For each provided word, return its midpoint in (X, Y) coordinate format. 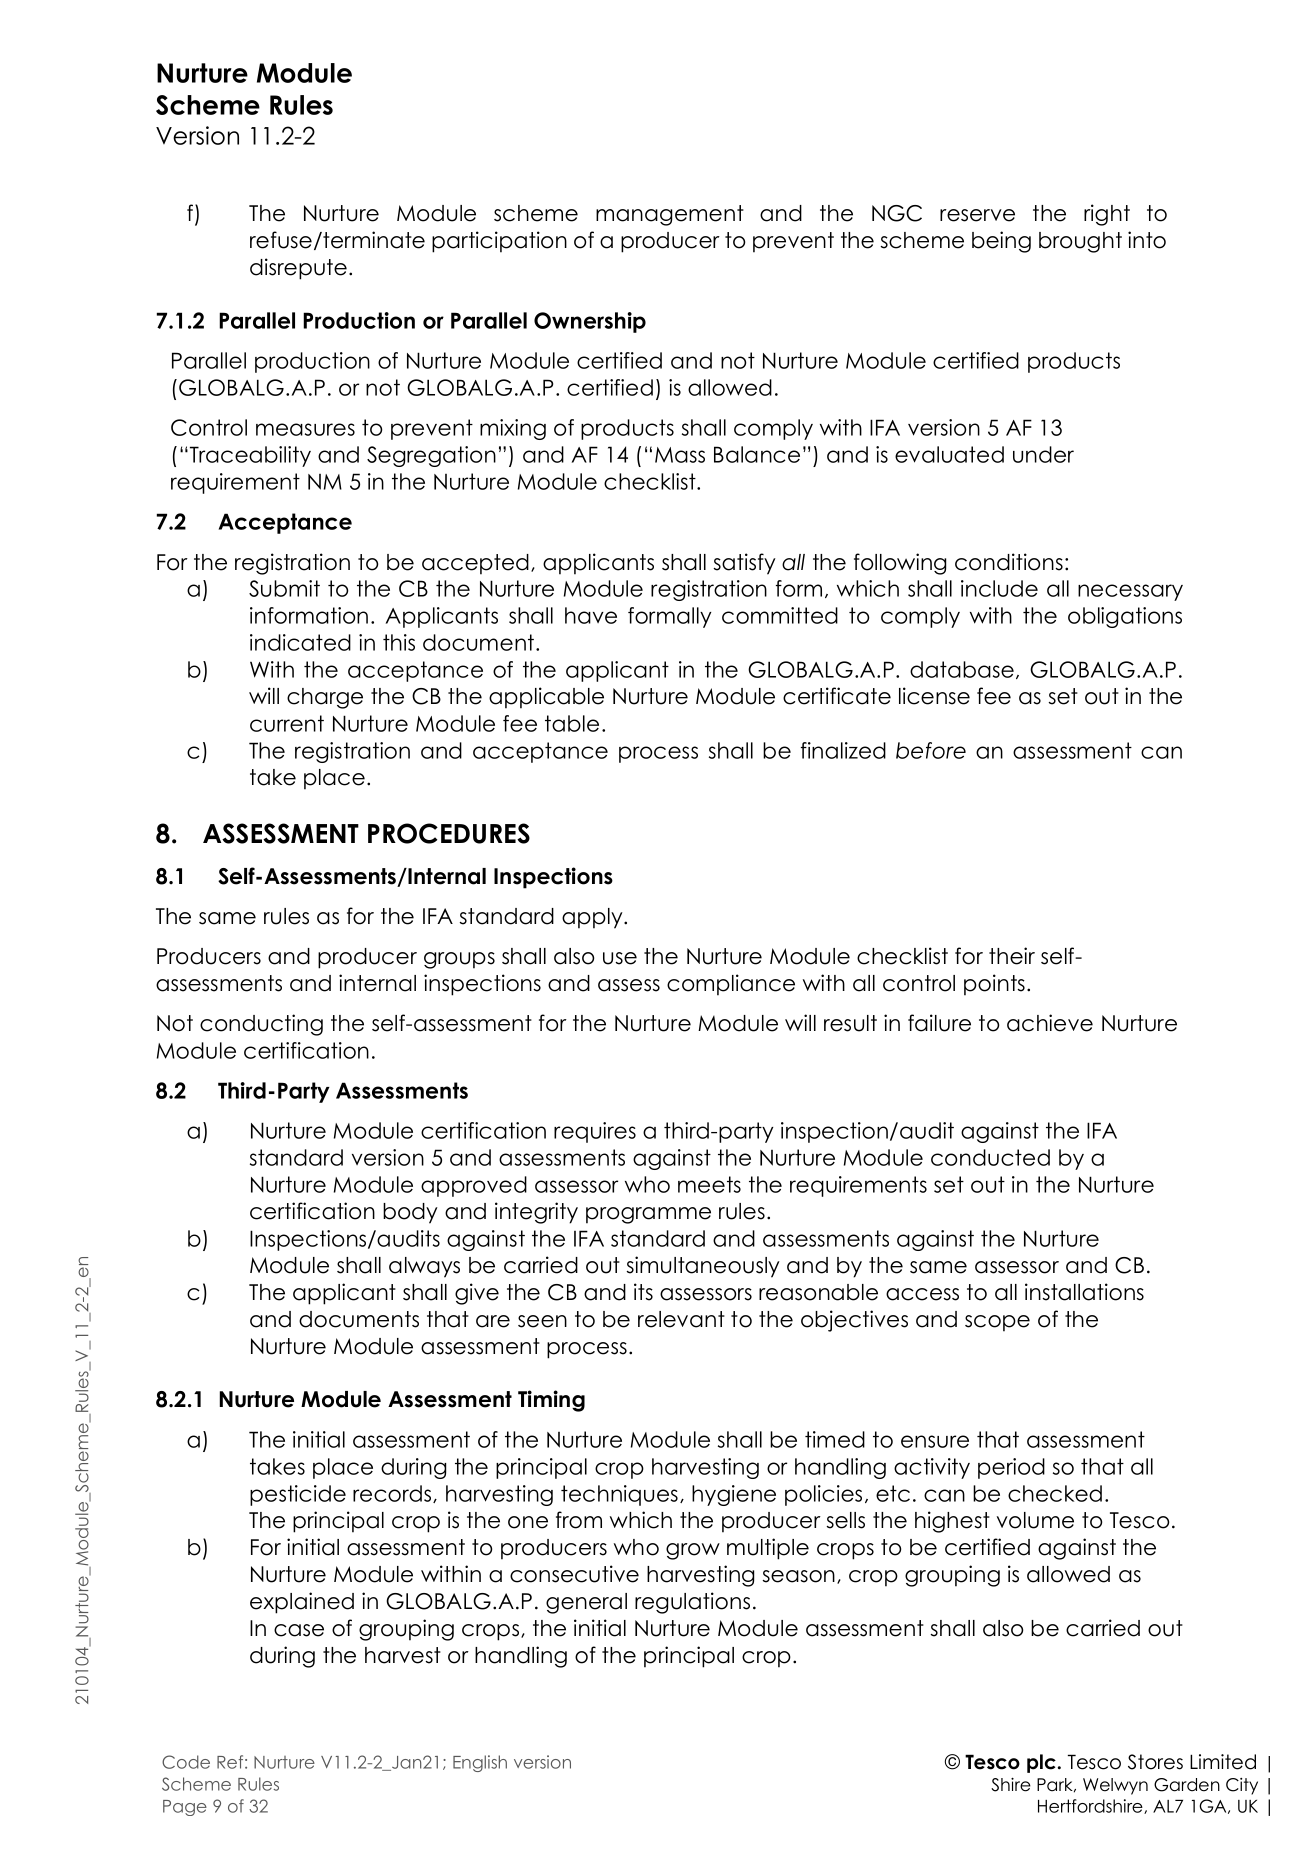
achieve (1050, 1023)
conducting (261, 1025)
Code (186, 1762)
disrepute (298, 269)
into (1147, 240)
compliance (731, 985)
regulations (692, 1603)
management (670, 215)
